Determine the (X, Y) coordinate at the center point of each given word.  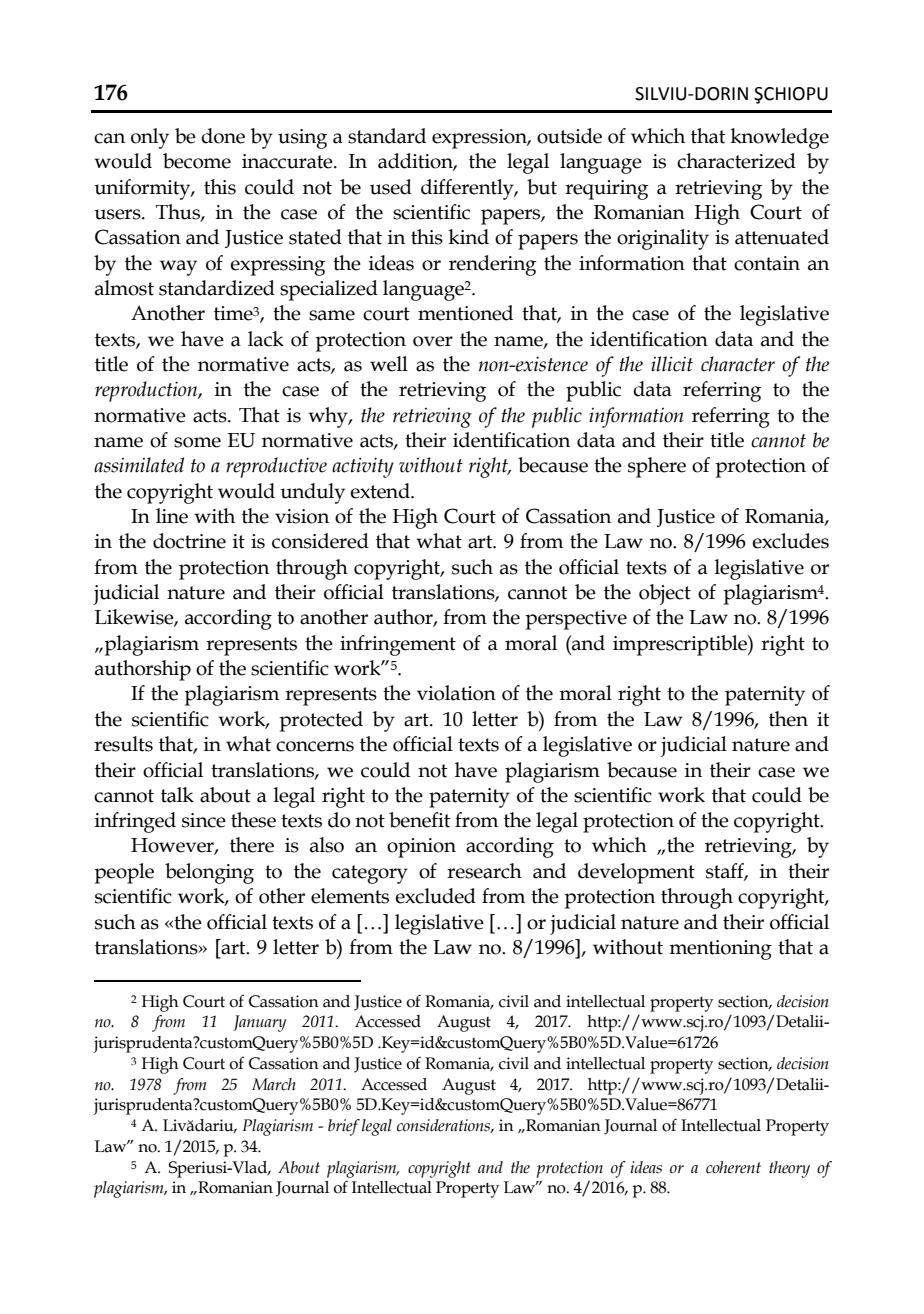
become (197, 161)
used (391, 187)
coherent (733, 1167)
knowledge (779, 138)
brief (344, 1127)
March (274, 1084)
